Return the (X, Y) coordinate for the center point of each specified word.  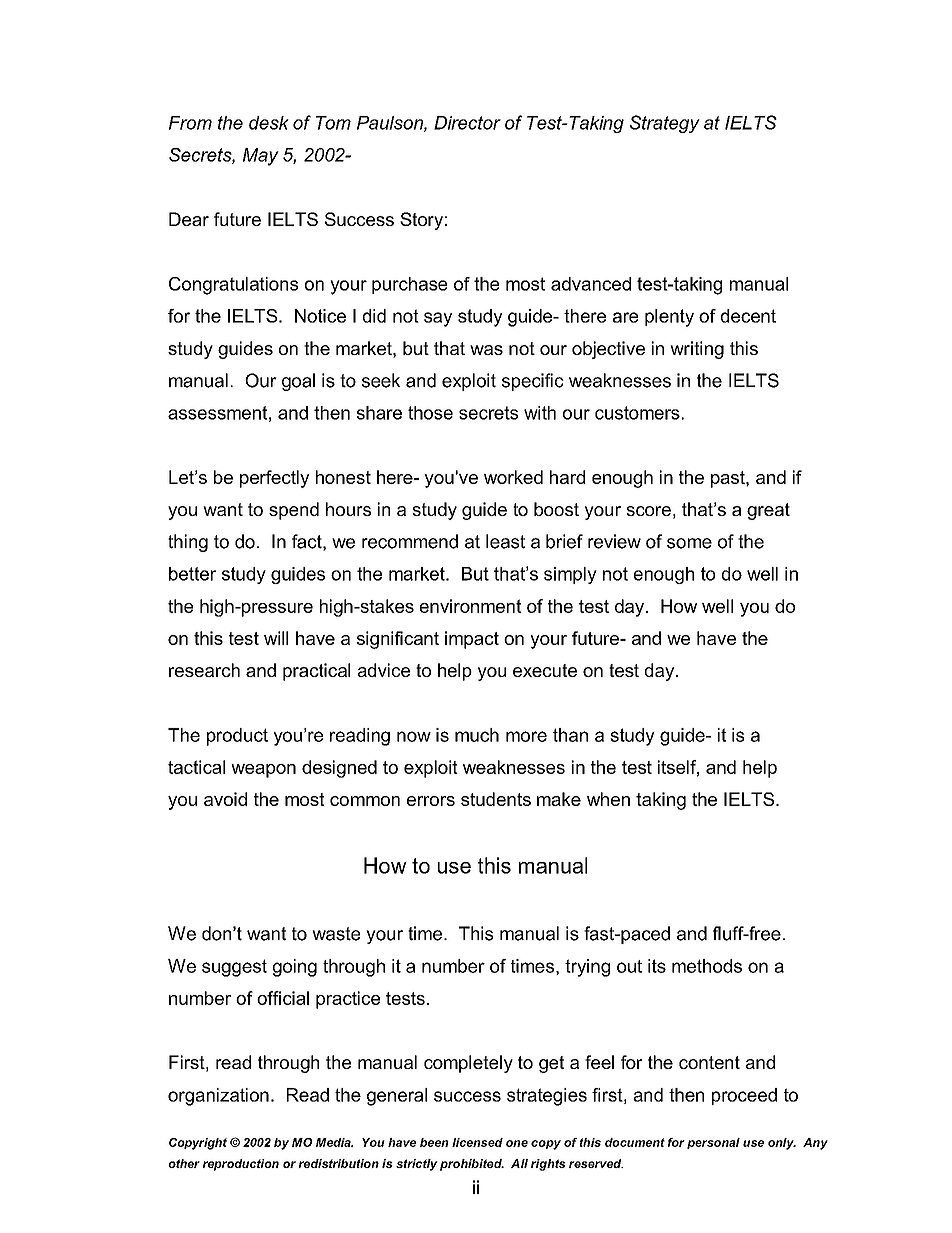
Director (467, 123)
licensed (477, 1142)
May (261, 157)
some (689, 543)
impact (472, 640)
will (276, 638)
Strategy (665, 124)
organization (218, 1097)
